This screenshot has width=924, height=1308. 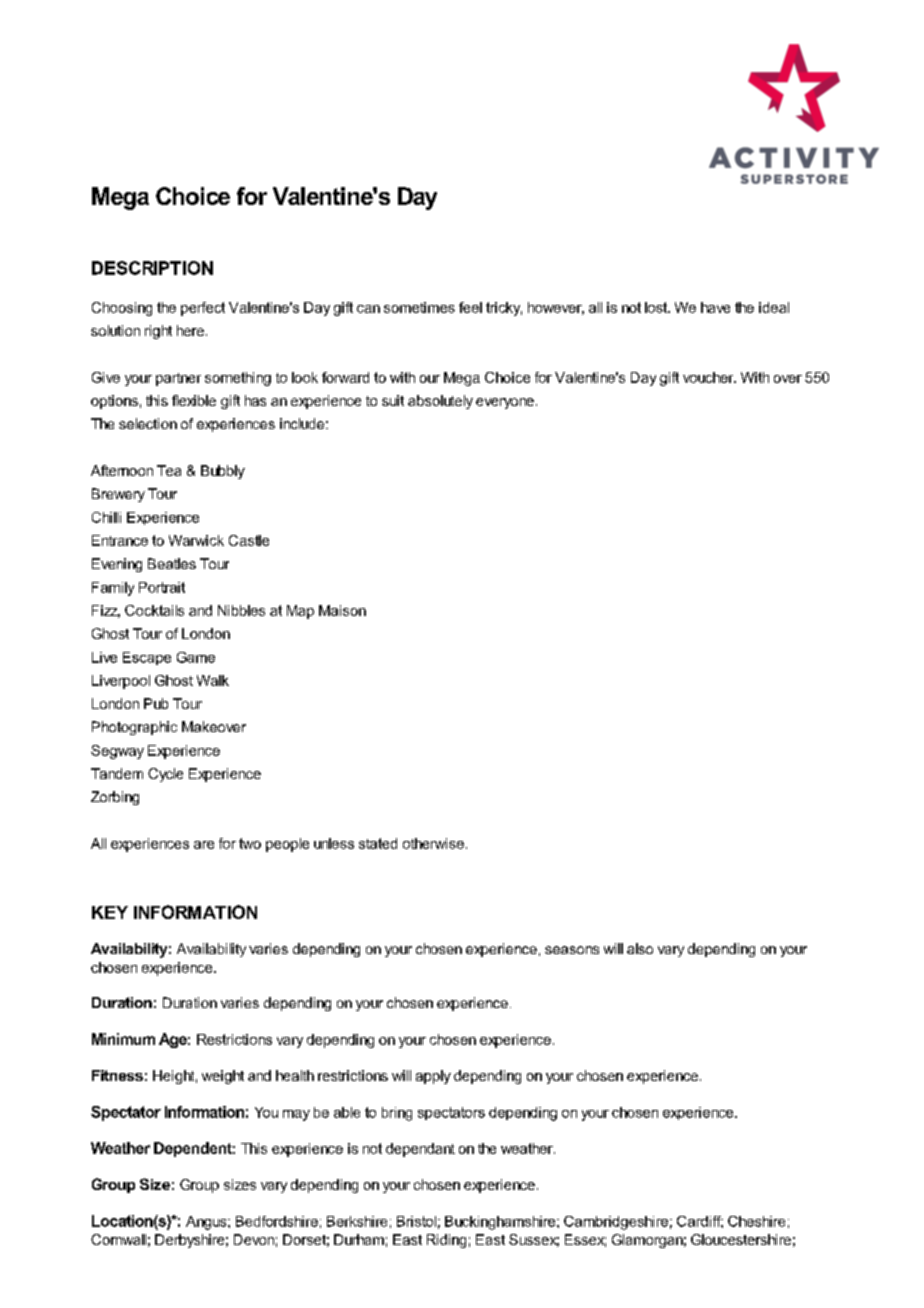 What do you see at coordinates (223, 1077) in the screenshot?
I see `weight` at bounding box center [223, 1077].
